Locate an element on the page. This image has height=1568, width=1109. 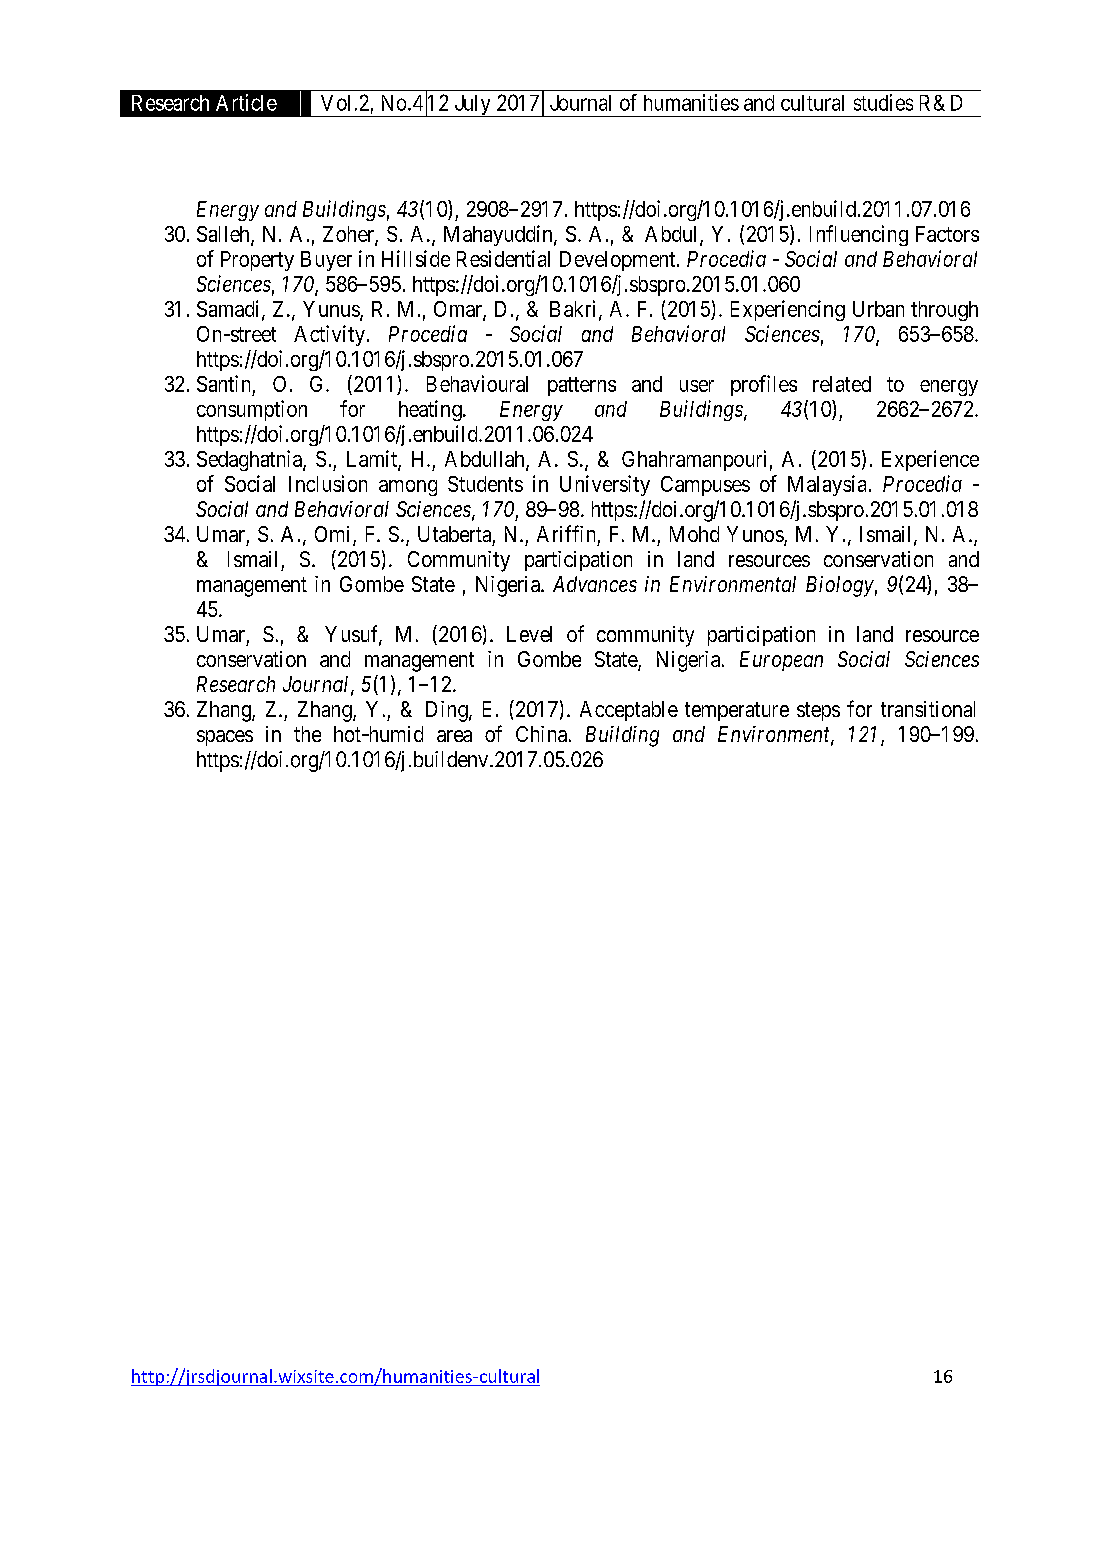
the is located at coordinates (307, 734).
